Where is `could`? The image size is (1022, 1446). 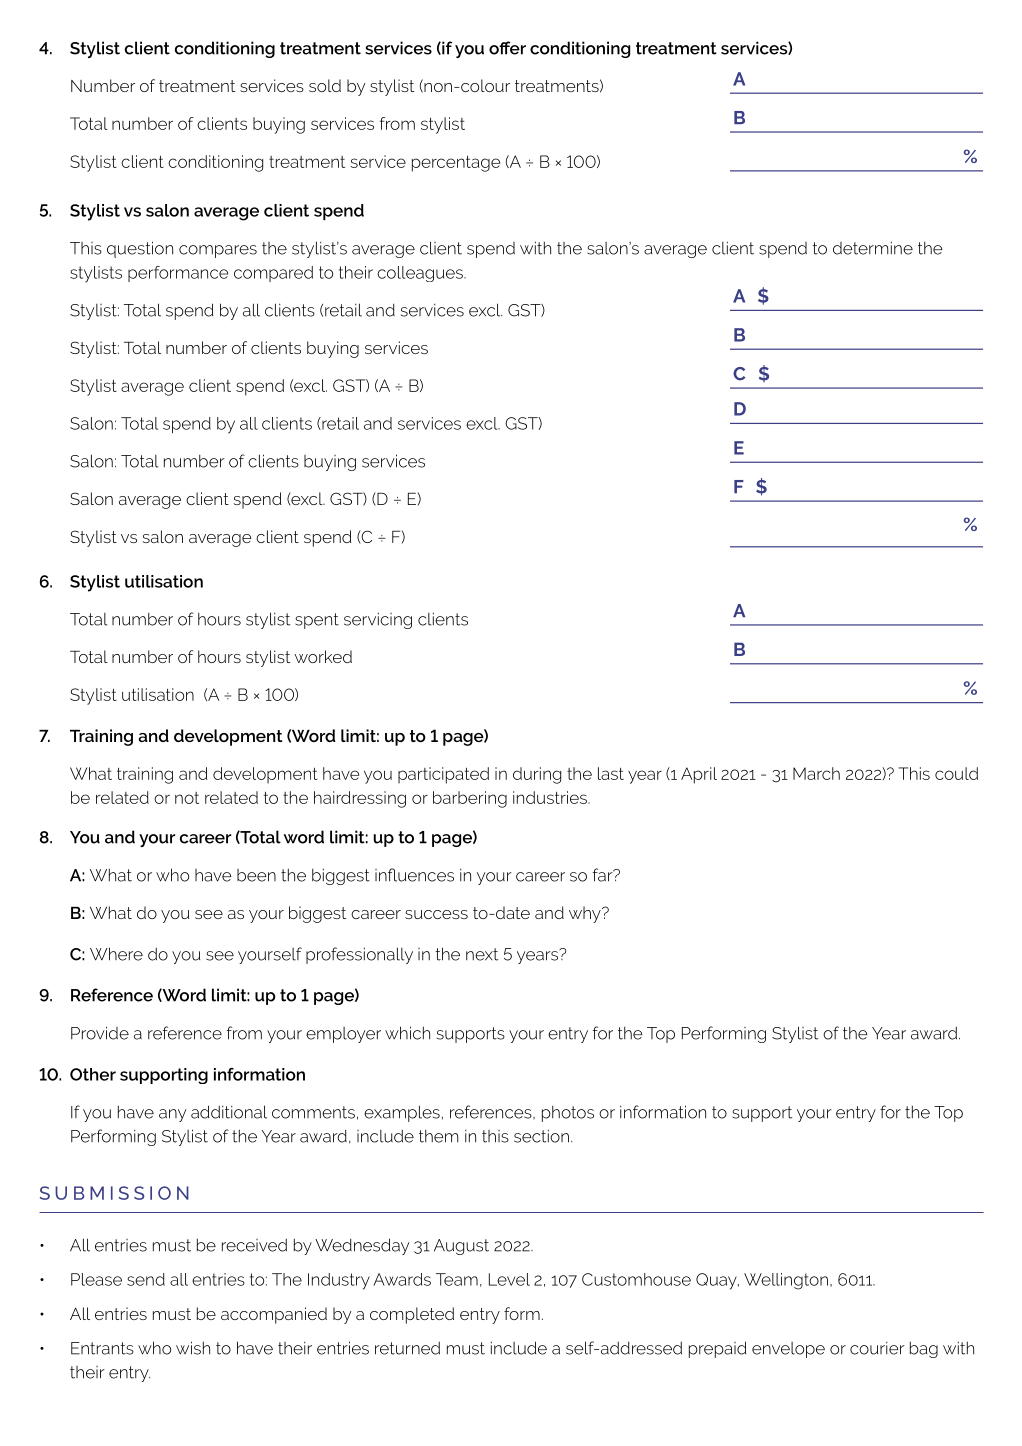 could is located at coordinates (956, 773).
